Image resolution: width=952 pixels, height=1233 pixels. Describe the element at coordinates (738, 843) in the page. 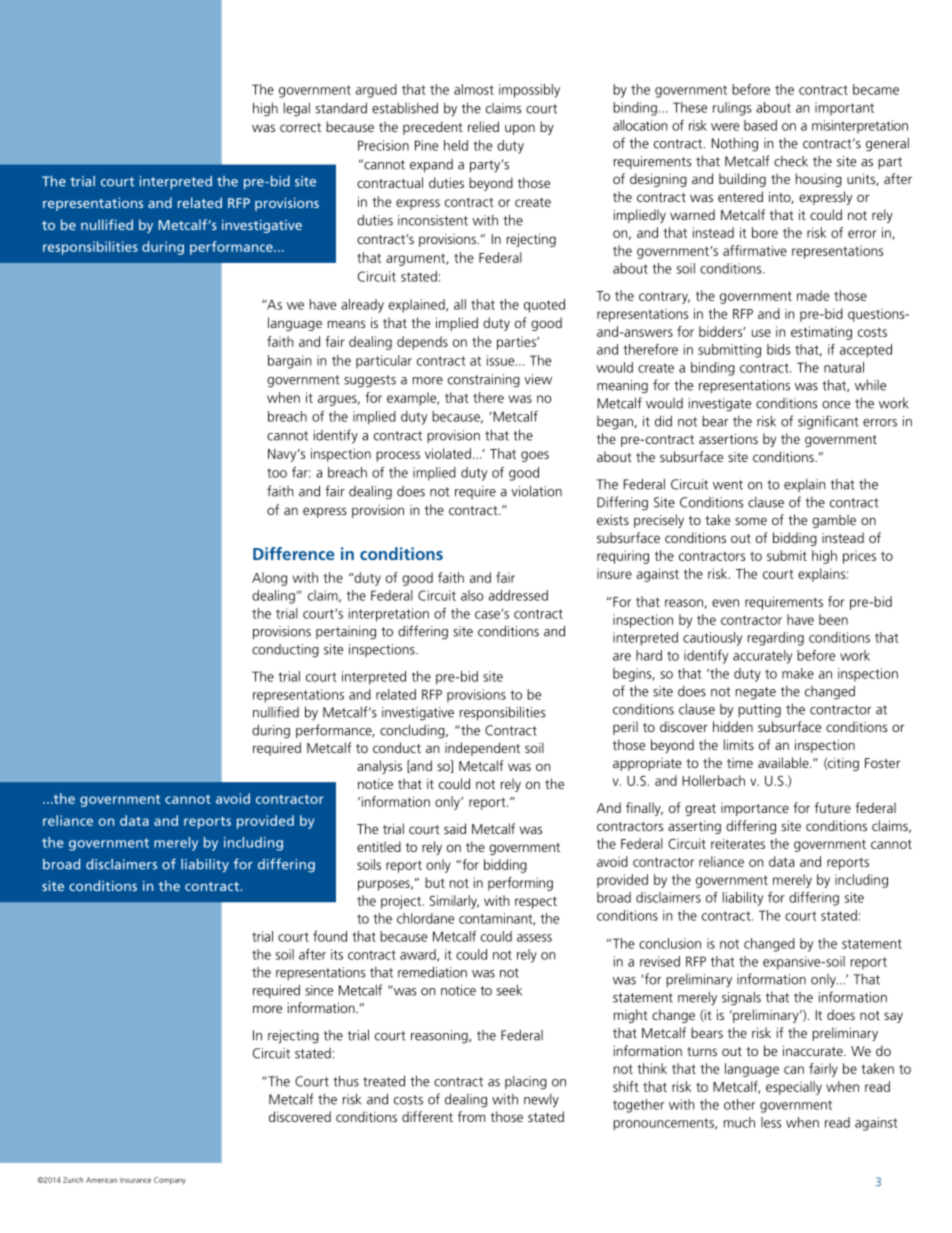

I see `reiterates` at that location.
